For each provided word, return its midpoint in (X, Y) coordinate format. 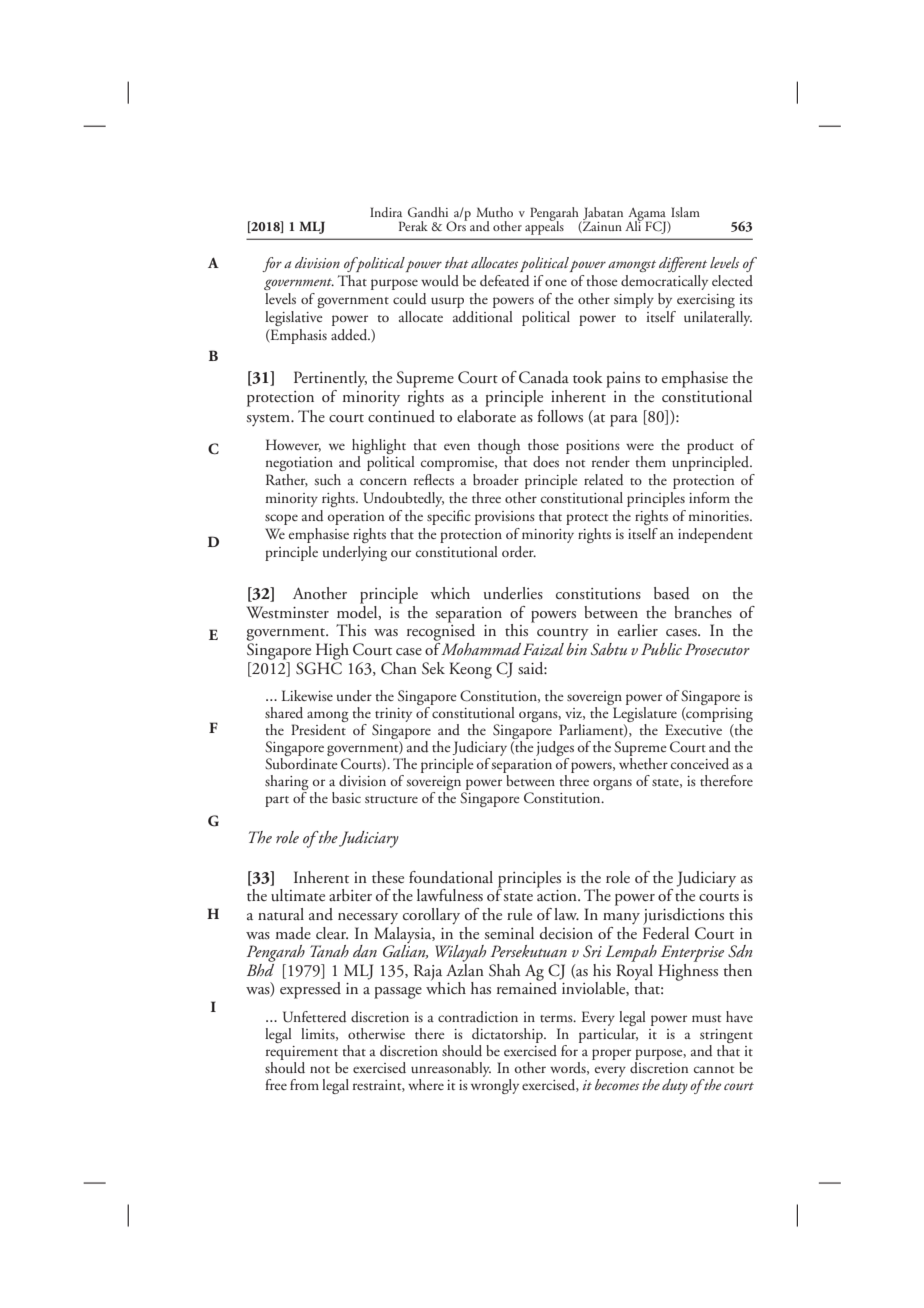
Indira (386, 212)
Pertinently (330, 379)
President (319, 728)
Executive (693, 729)
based (672, 593)
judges (555, 748)
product (710, 446)
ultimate (298, 895)
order (519, 552)
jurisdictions (683, 916)
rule (519, 914)
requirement (302, 1053)
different (683, 264)
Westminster (287, 612)
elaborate (486, 416)
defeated (505, 281)
